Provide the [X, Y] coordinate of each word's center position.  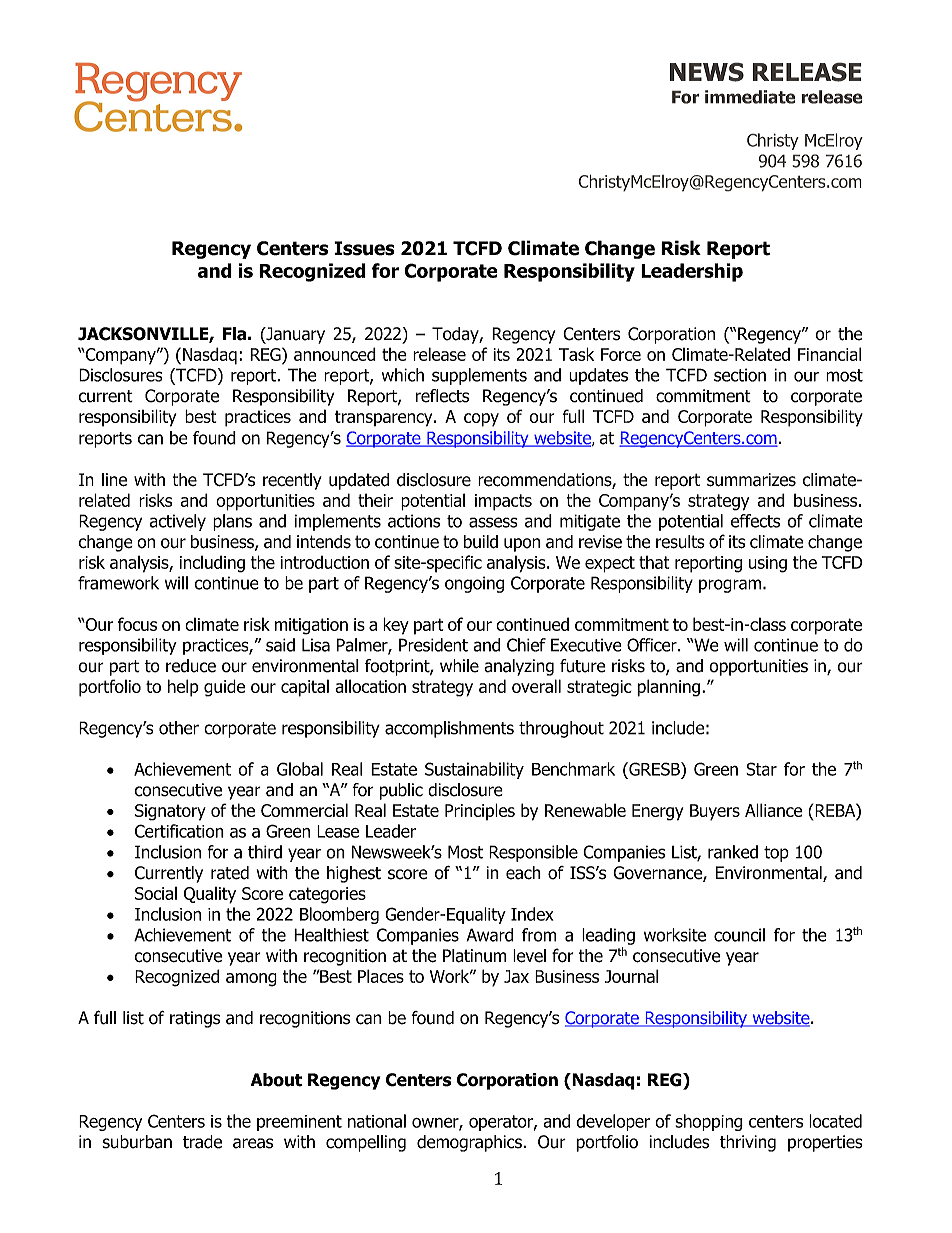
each [523, 873]
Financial [829, 354]
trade [202, 1142]
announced [335, 354]
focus [137, 624]
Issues [364, 248]
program [730, 586]
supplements [479, 376]
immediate [750, 97]
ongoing [474, 584]
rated [230, 873]
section [740, 375]
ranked [733, 852]
